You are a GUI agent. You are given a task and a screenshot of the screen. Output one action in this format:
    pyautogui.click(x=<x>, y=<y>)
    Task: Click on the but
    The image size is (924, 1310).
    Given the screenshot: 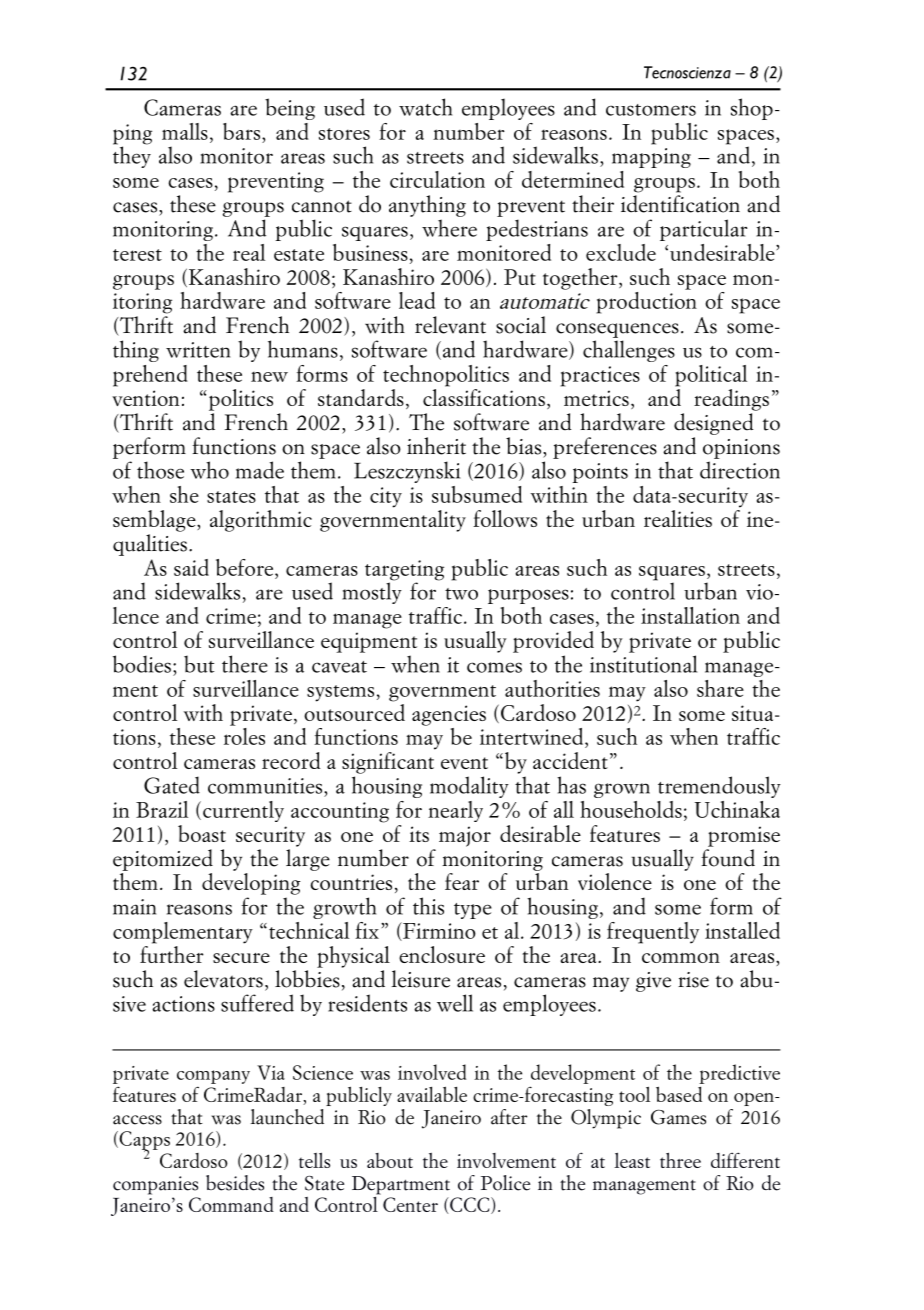 What is the action you would take?
    pyautogui.click(x=199, y=664)
